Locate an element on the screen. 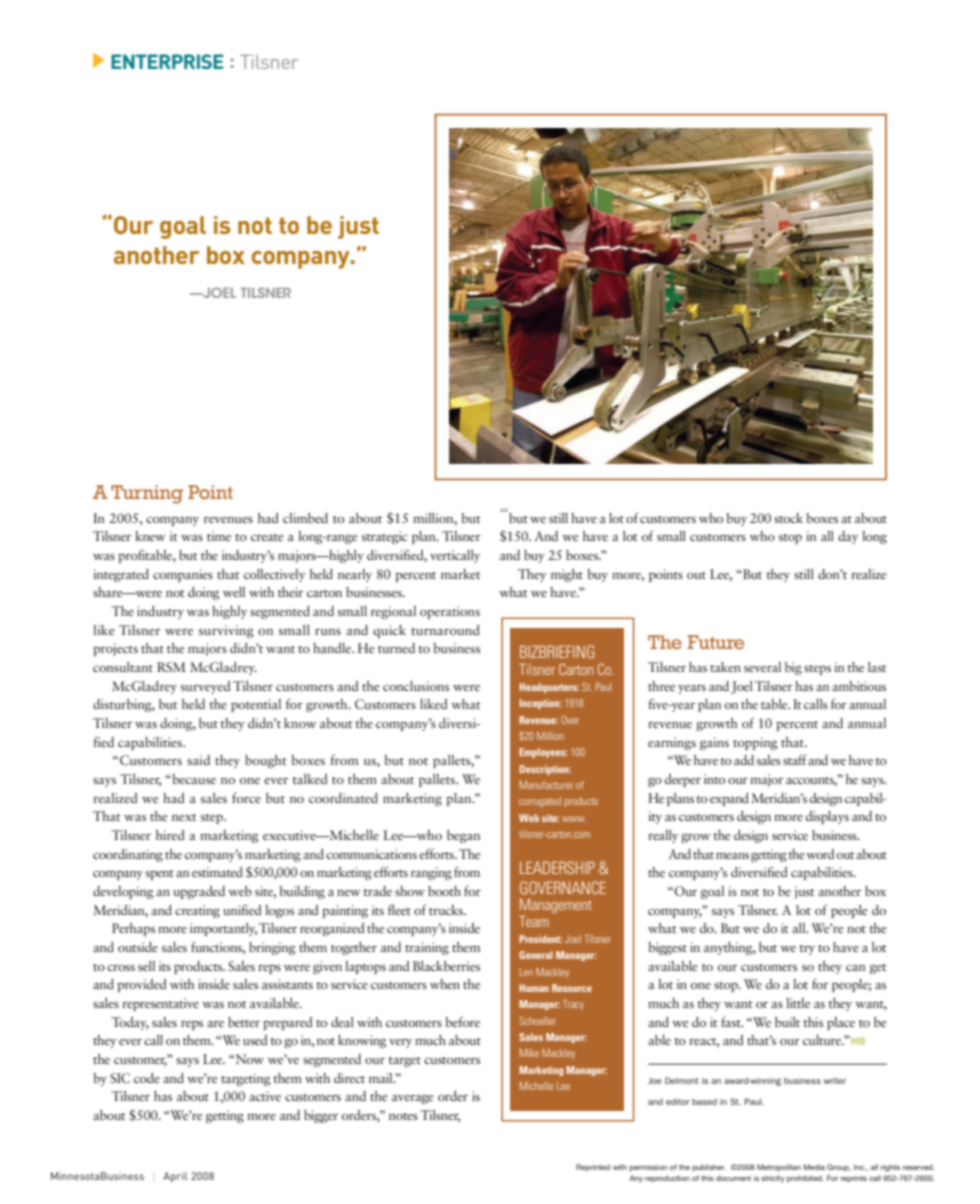 This screenshot has width=980, height=1204. estimated is located at coordinates (217, 872).
